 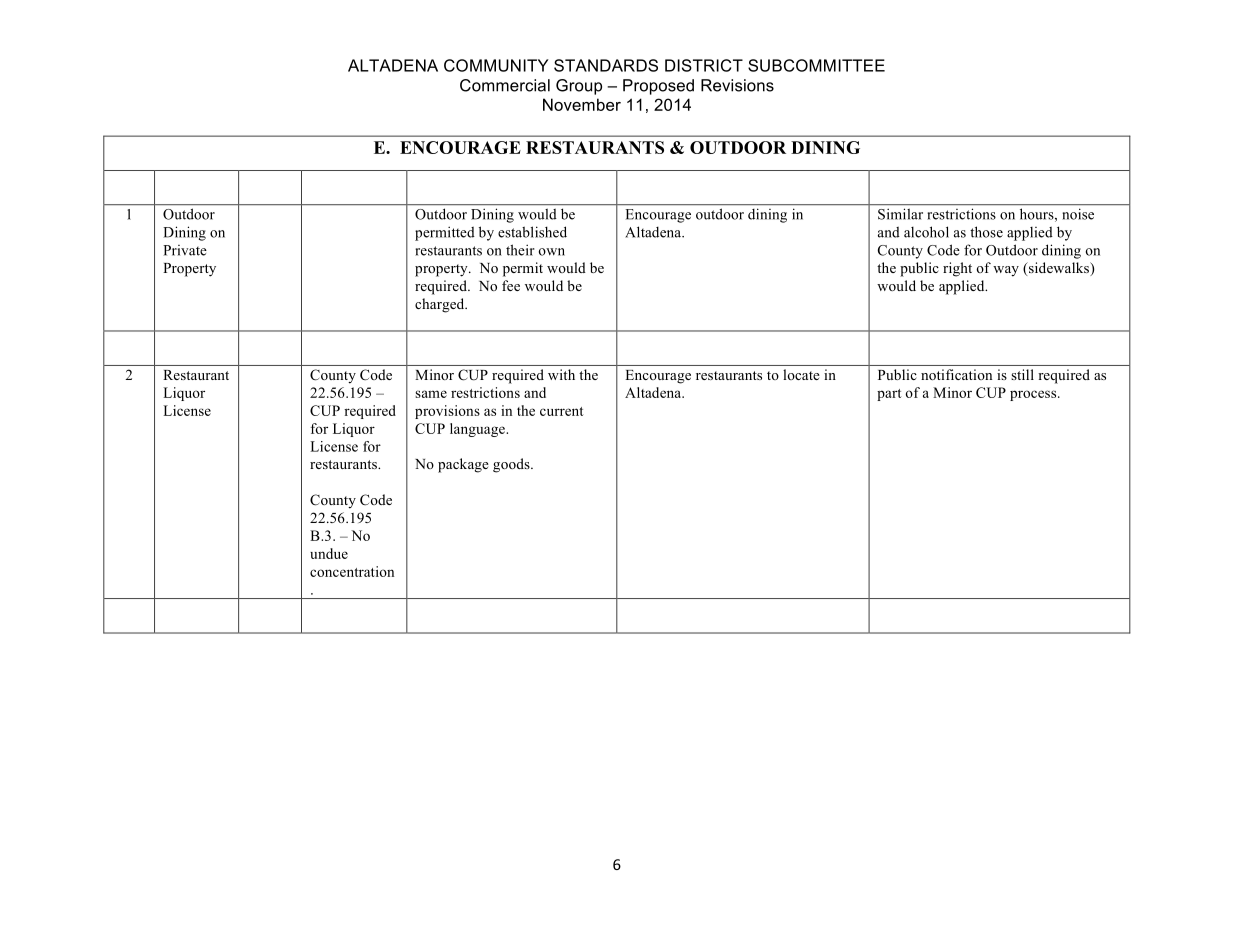 I want to click on way, so click(x=1006, y=271).
